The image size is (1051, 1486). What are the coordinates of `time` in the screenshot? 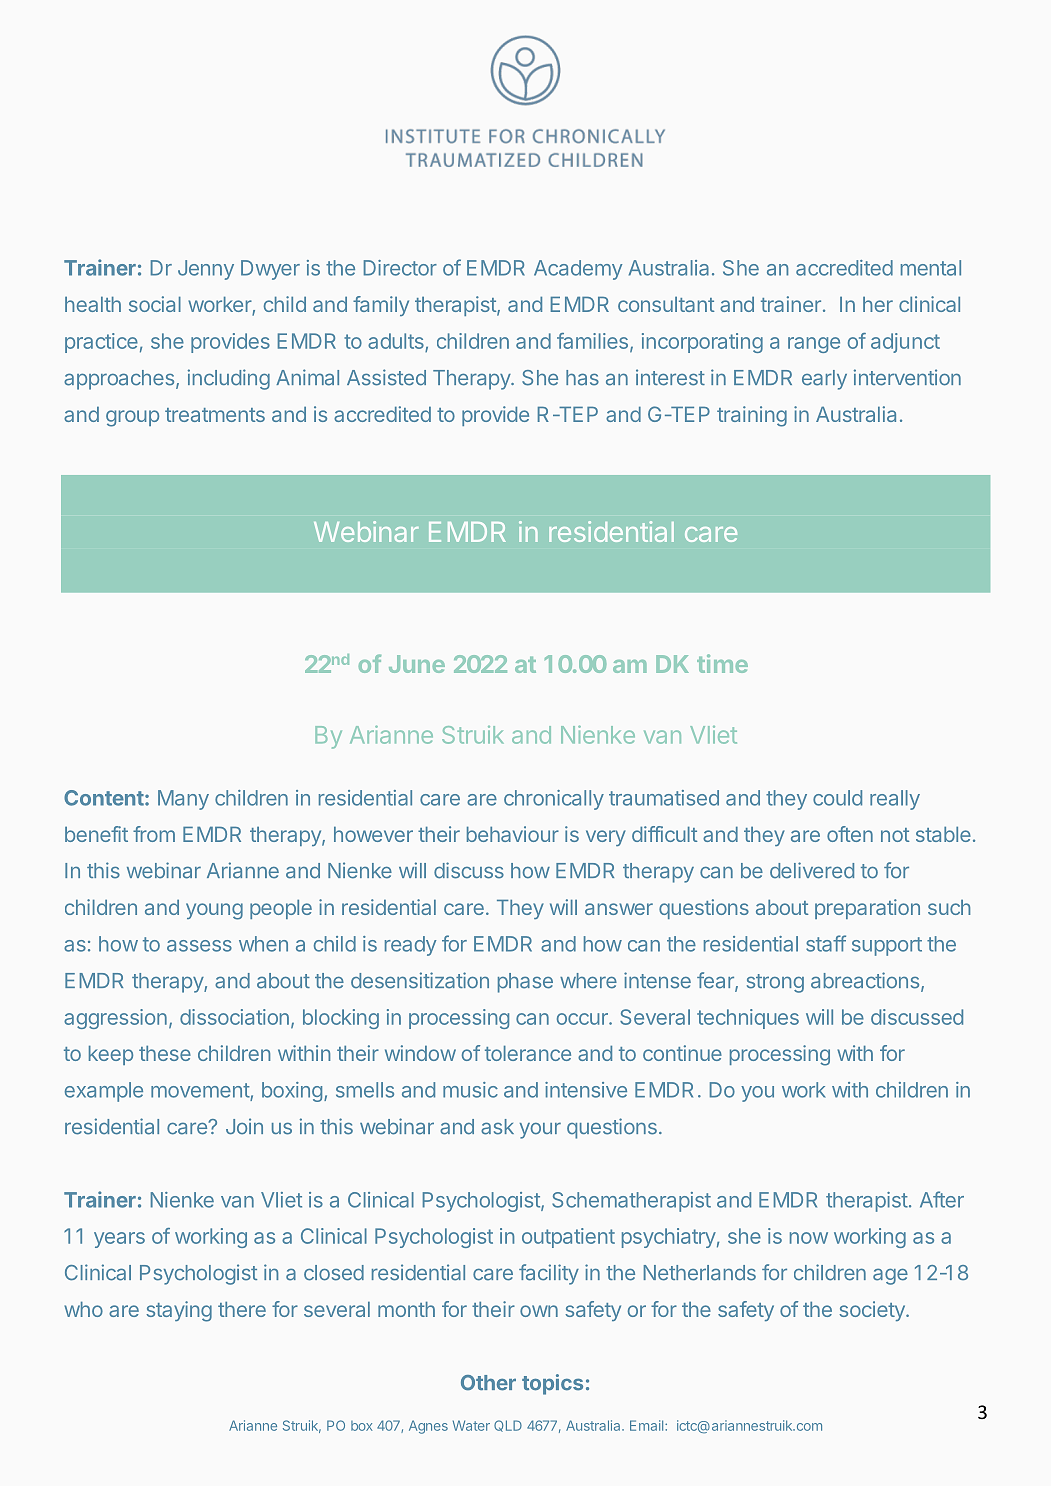 It's located at (722, 663).
